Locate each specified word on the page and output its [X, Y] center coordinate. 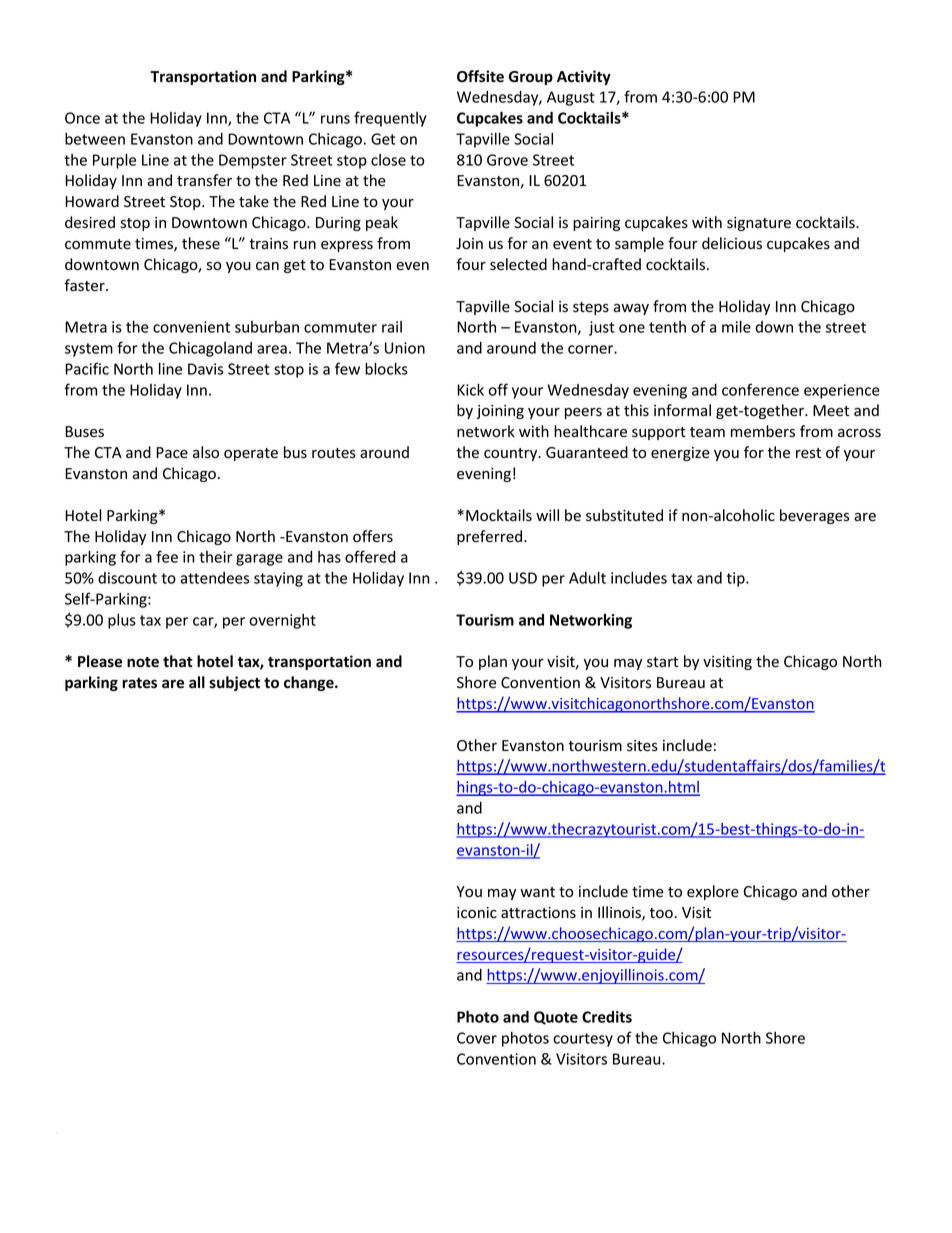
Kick [470, 389]
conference [760, 389]
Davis [205, 369]
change [310, 683]
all [197, 682]
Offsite [480, 76]
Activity [584, 77]
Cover [477, 1038]
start [662, 662]
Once [82, 118]
